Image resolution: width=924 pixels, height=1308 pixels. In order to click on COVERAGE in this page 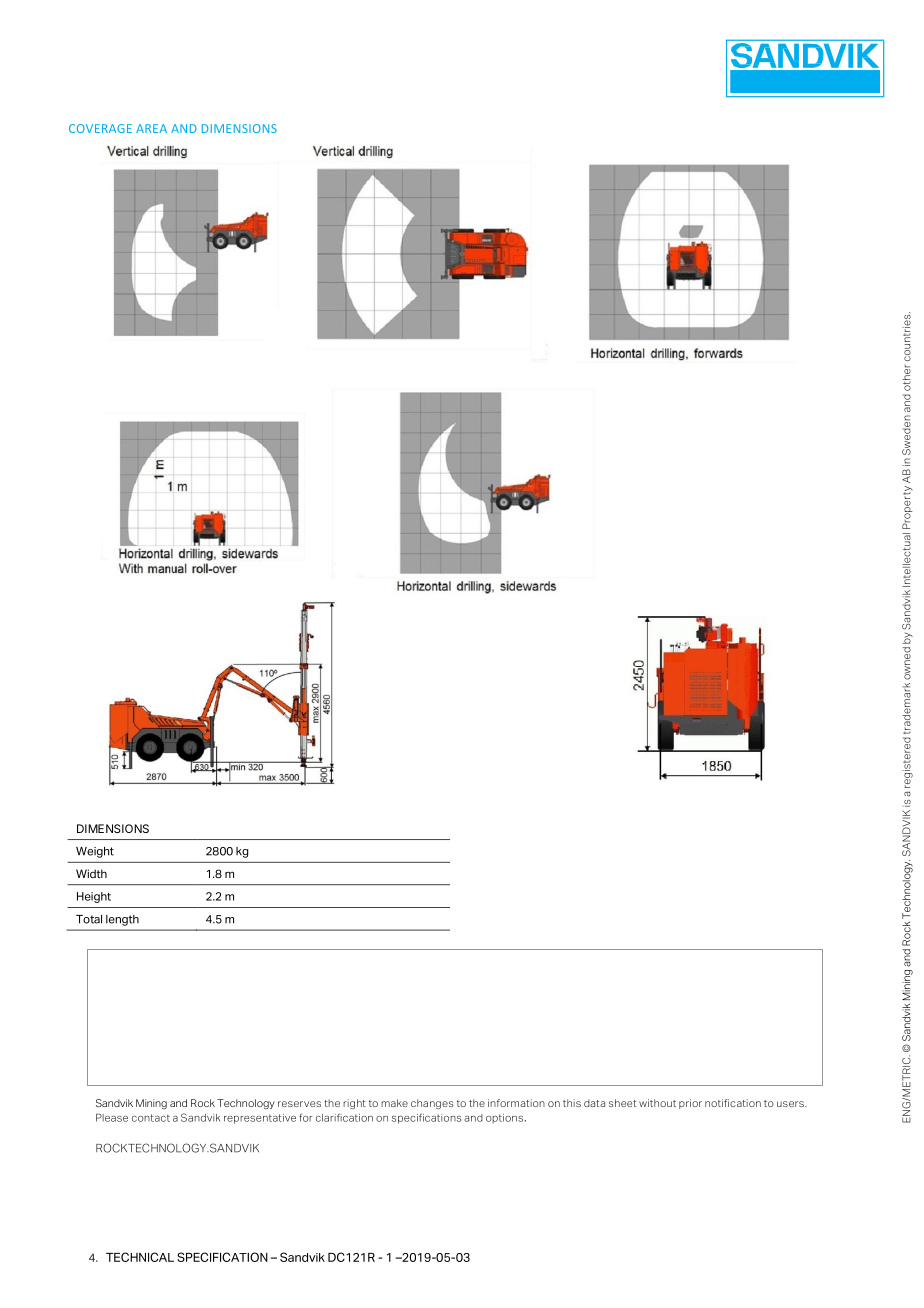, I will do `click(100, 128)`.
